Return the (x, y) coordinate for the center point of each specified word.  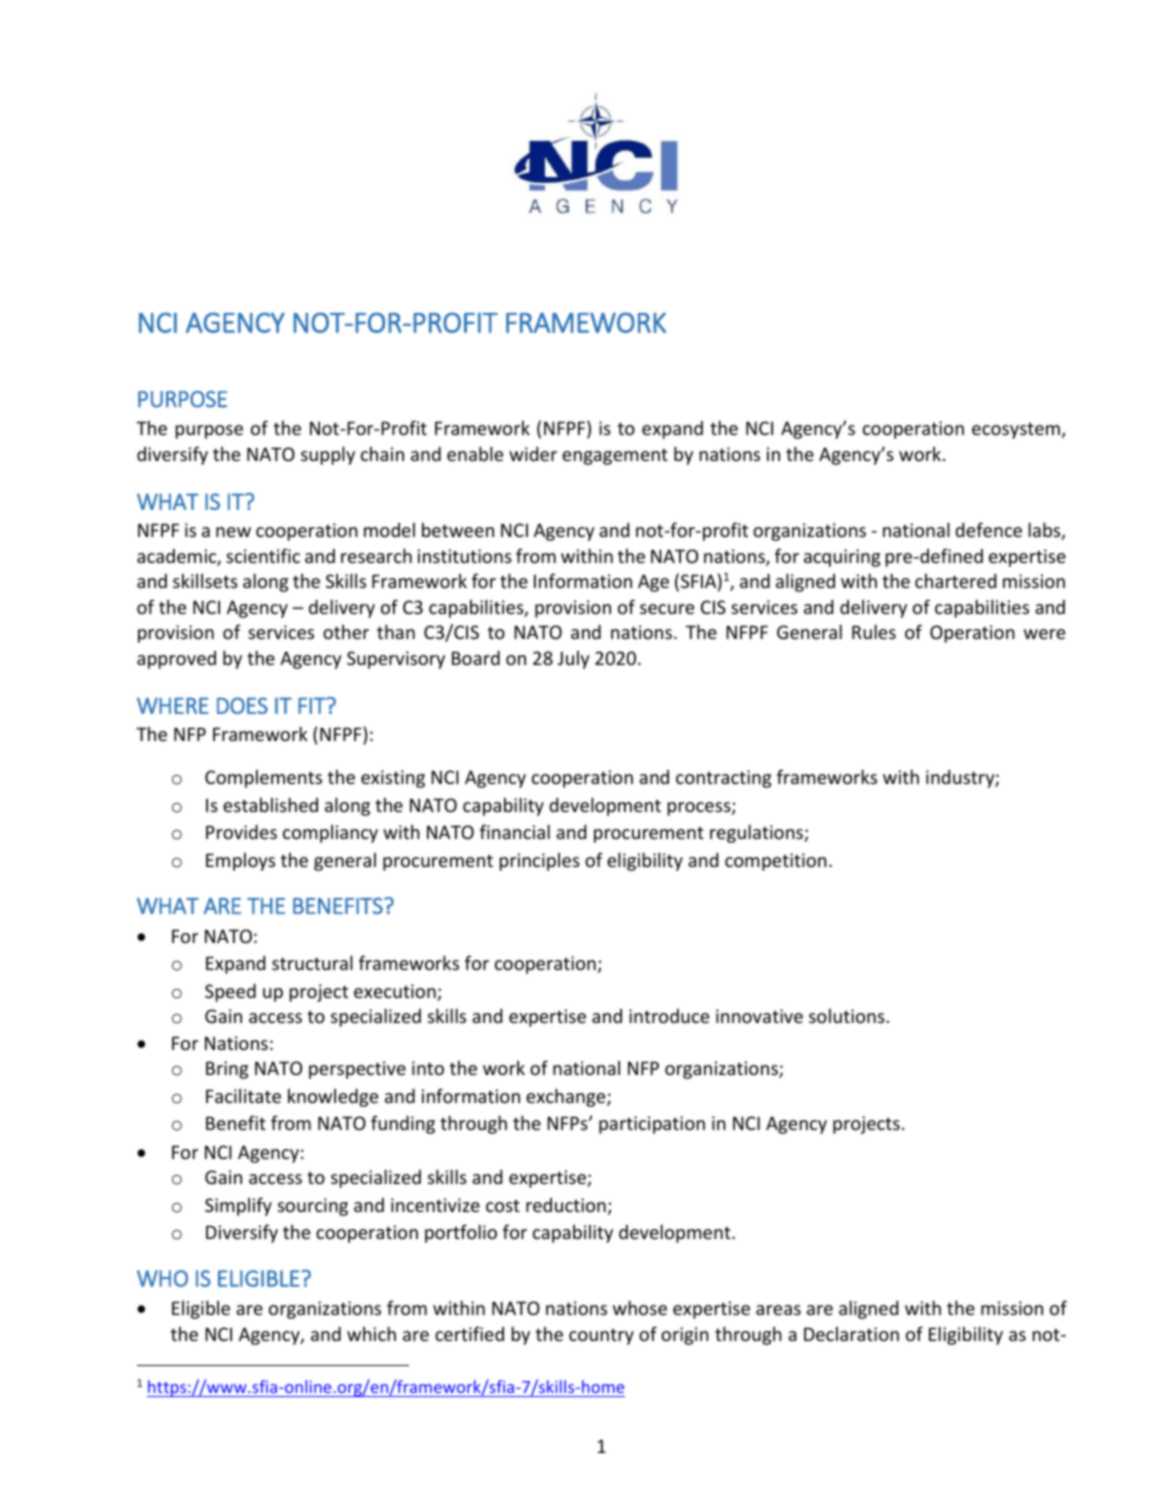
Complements (263, 779)
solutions (847, 1016)
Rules (874, 631)
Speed (230, 993)
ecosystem (1016, 431)
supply (328, 455)
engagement (615, 456)
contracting (723, 779)
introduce (669, 1016)
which (371, 1333)
